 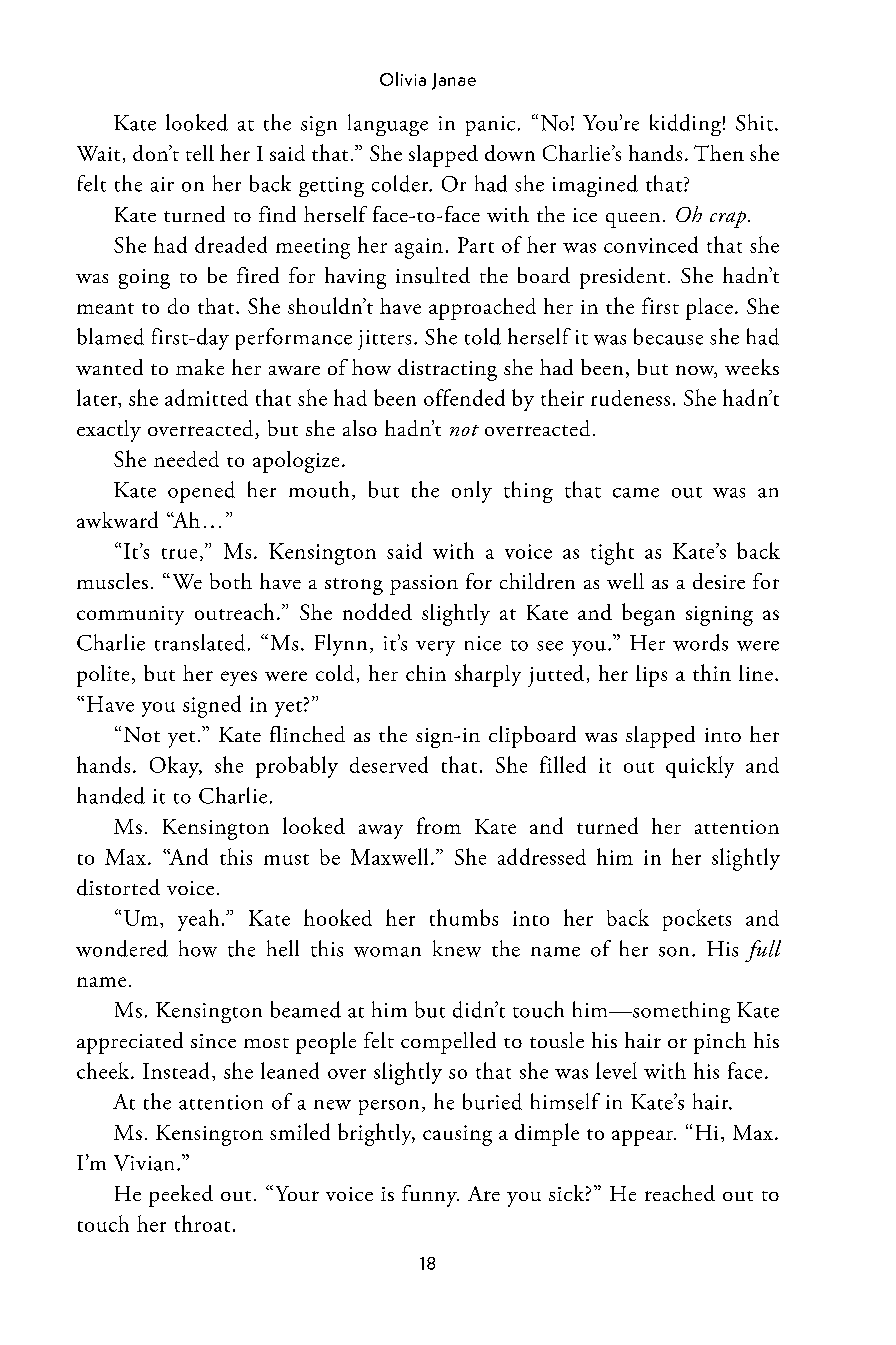 What do you see at coordinates (389, 764) in the screenshot?
I see `deserved` at bounding box center [389, 764].
